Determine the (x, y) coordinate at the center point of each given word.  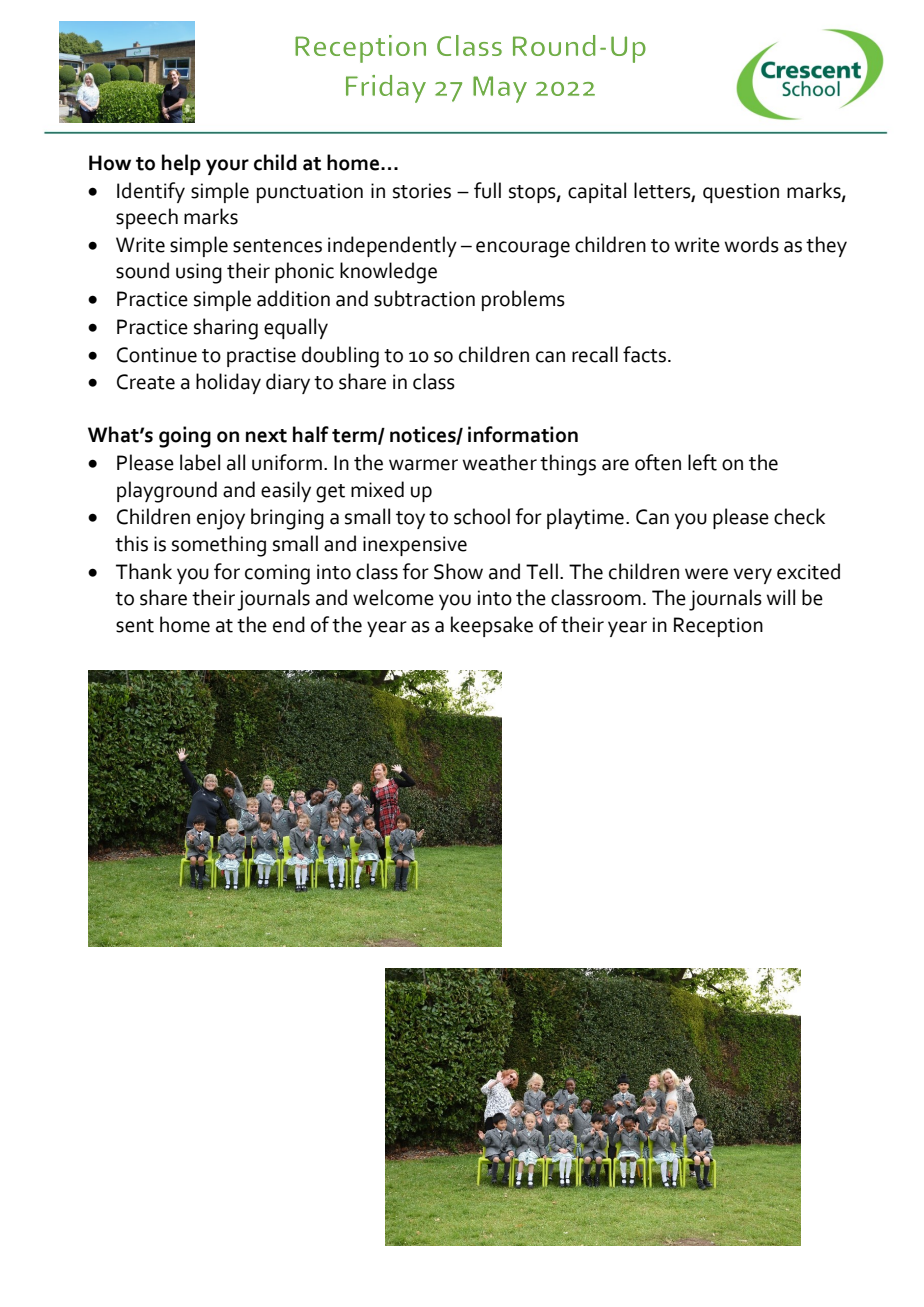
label (200, 462)
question (741, 193)
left (702, 462)
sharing (226, 329)
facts (646, 354)
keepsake (492, 626)
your (227, 167)
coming (277, 574)
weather (499, 462)
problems (523, 300)
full (487, 190)
